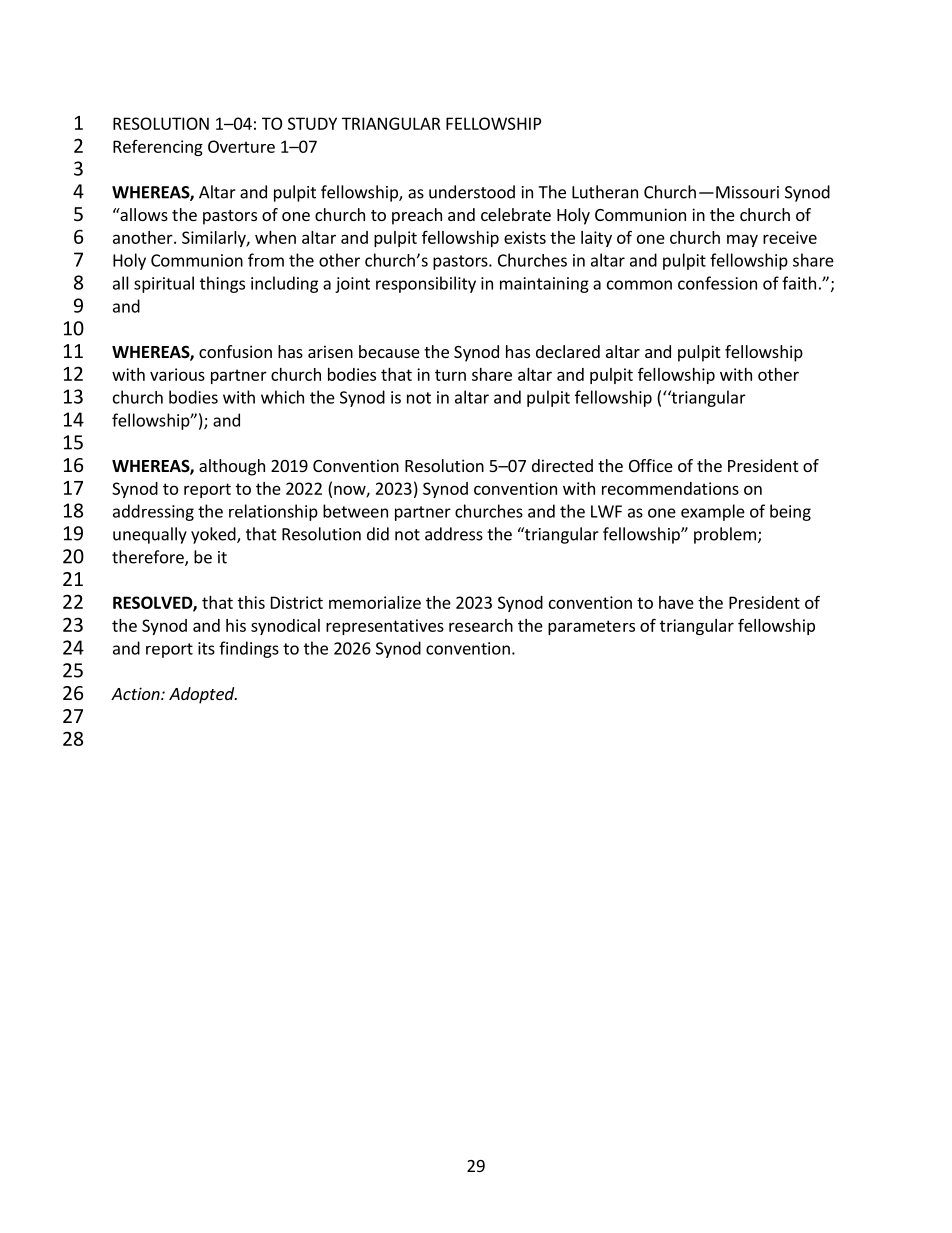 This screenshot has height=1233, width=952. I want to click on Overture, so click(241, 146).
